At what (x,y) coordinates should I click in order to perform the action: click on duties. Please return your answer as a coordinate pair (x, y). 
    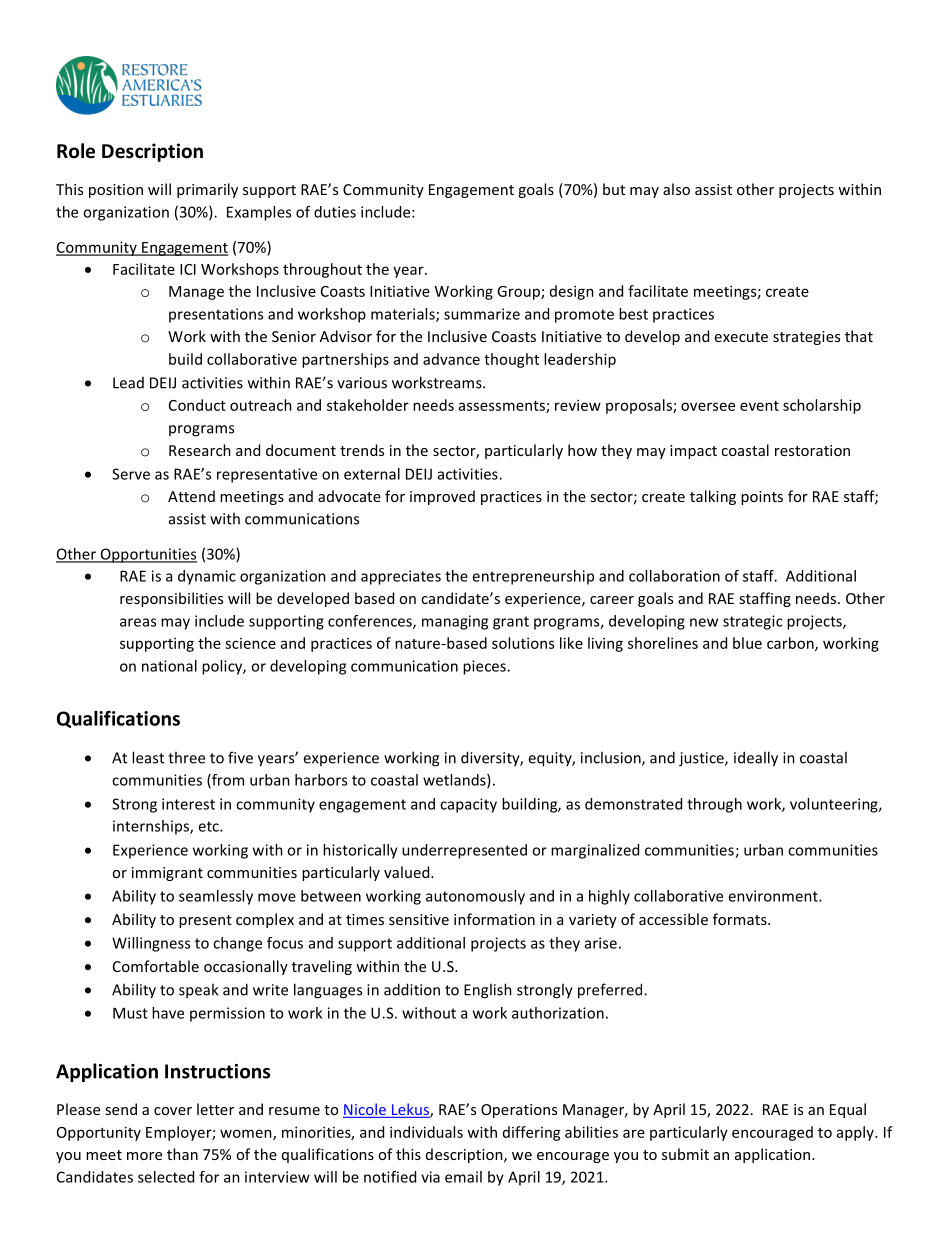
    Looking at the image, I should click on (335, 212).
